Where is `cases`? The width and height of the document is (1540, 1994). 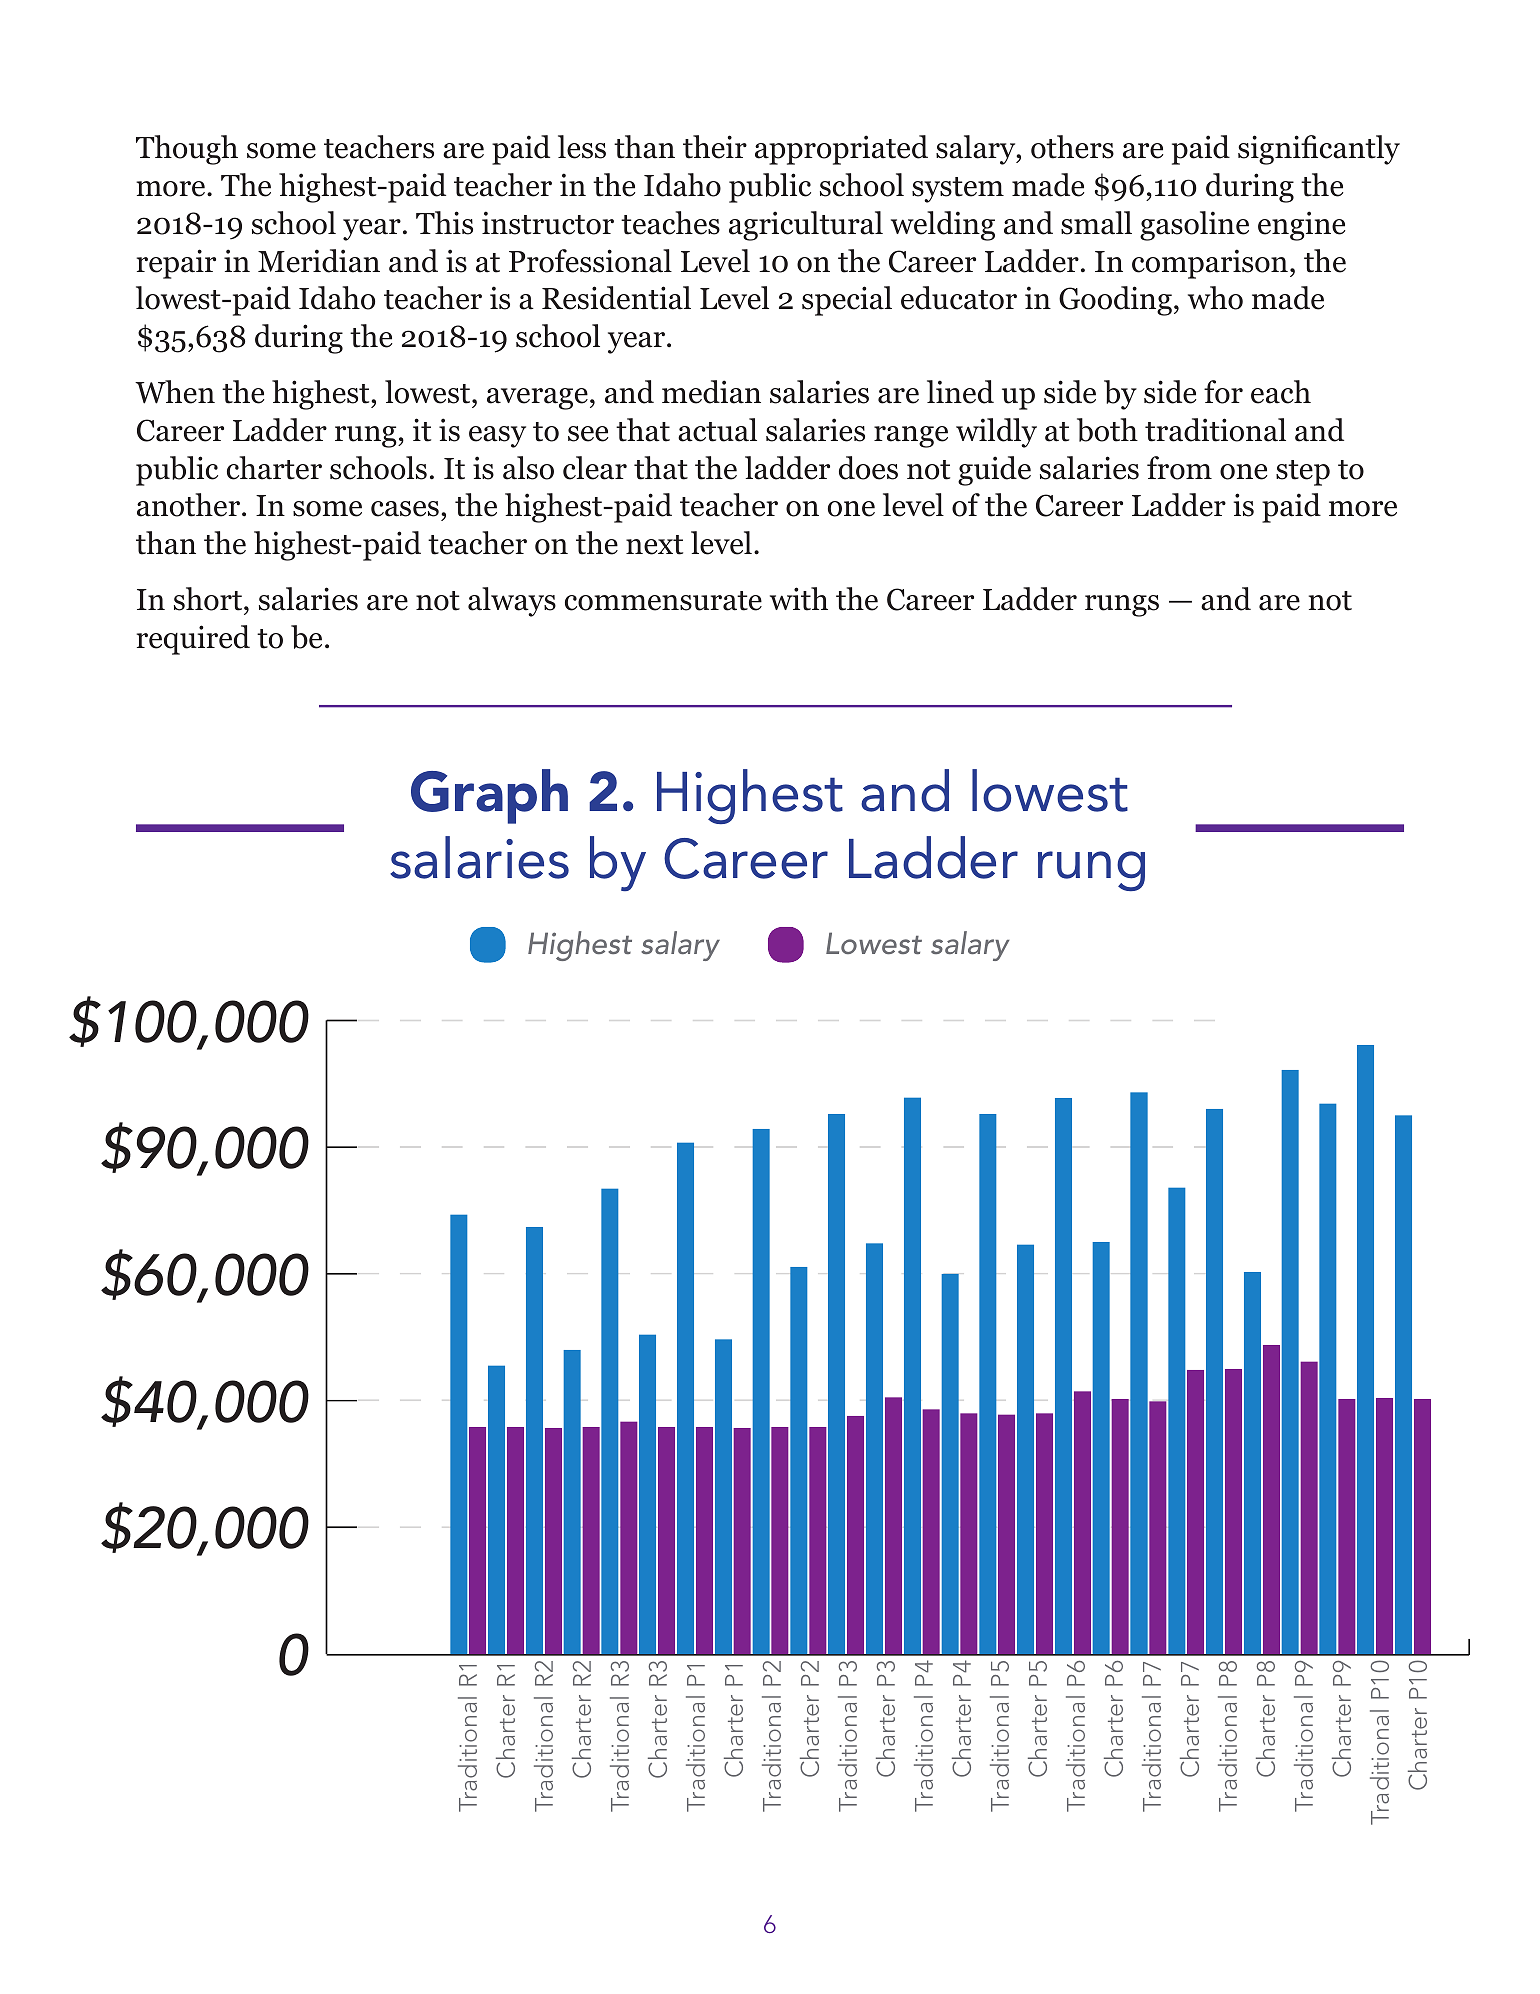 cases is located at coordinates (405, 509).
